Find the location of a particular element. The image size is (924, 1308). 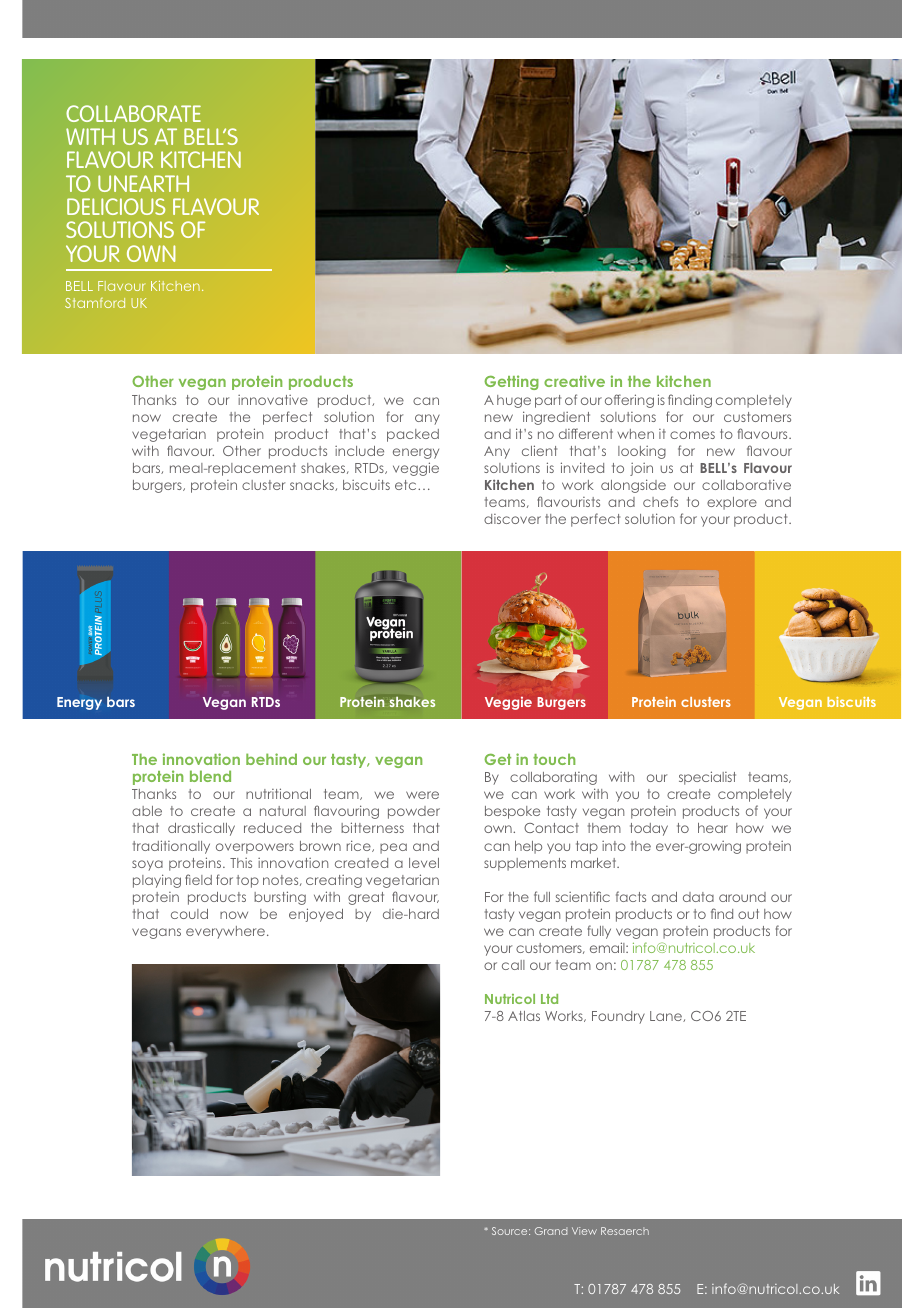

could is located at coordinates (189, 914).
